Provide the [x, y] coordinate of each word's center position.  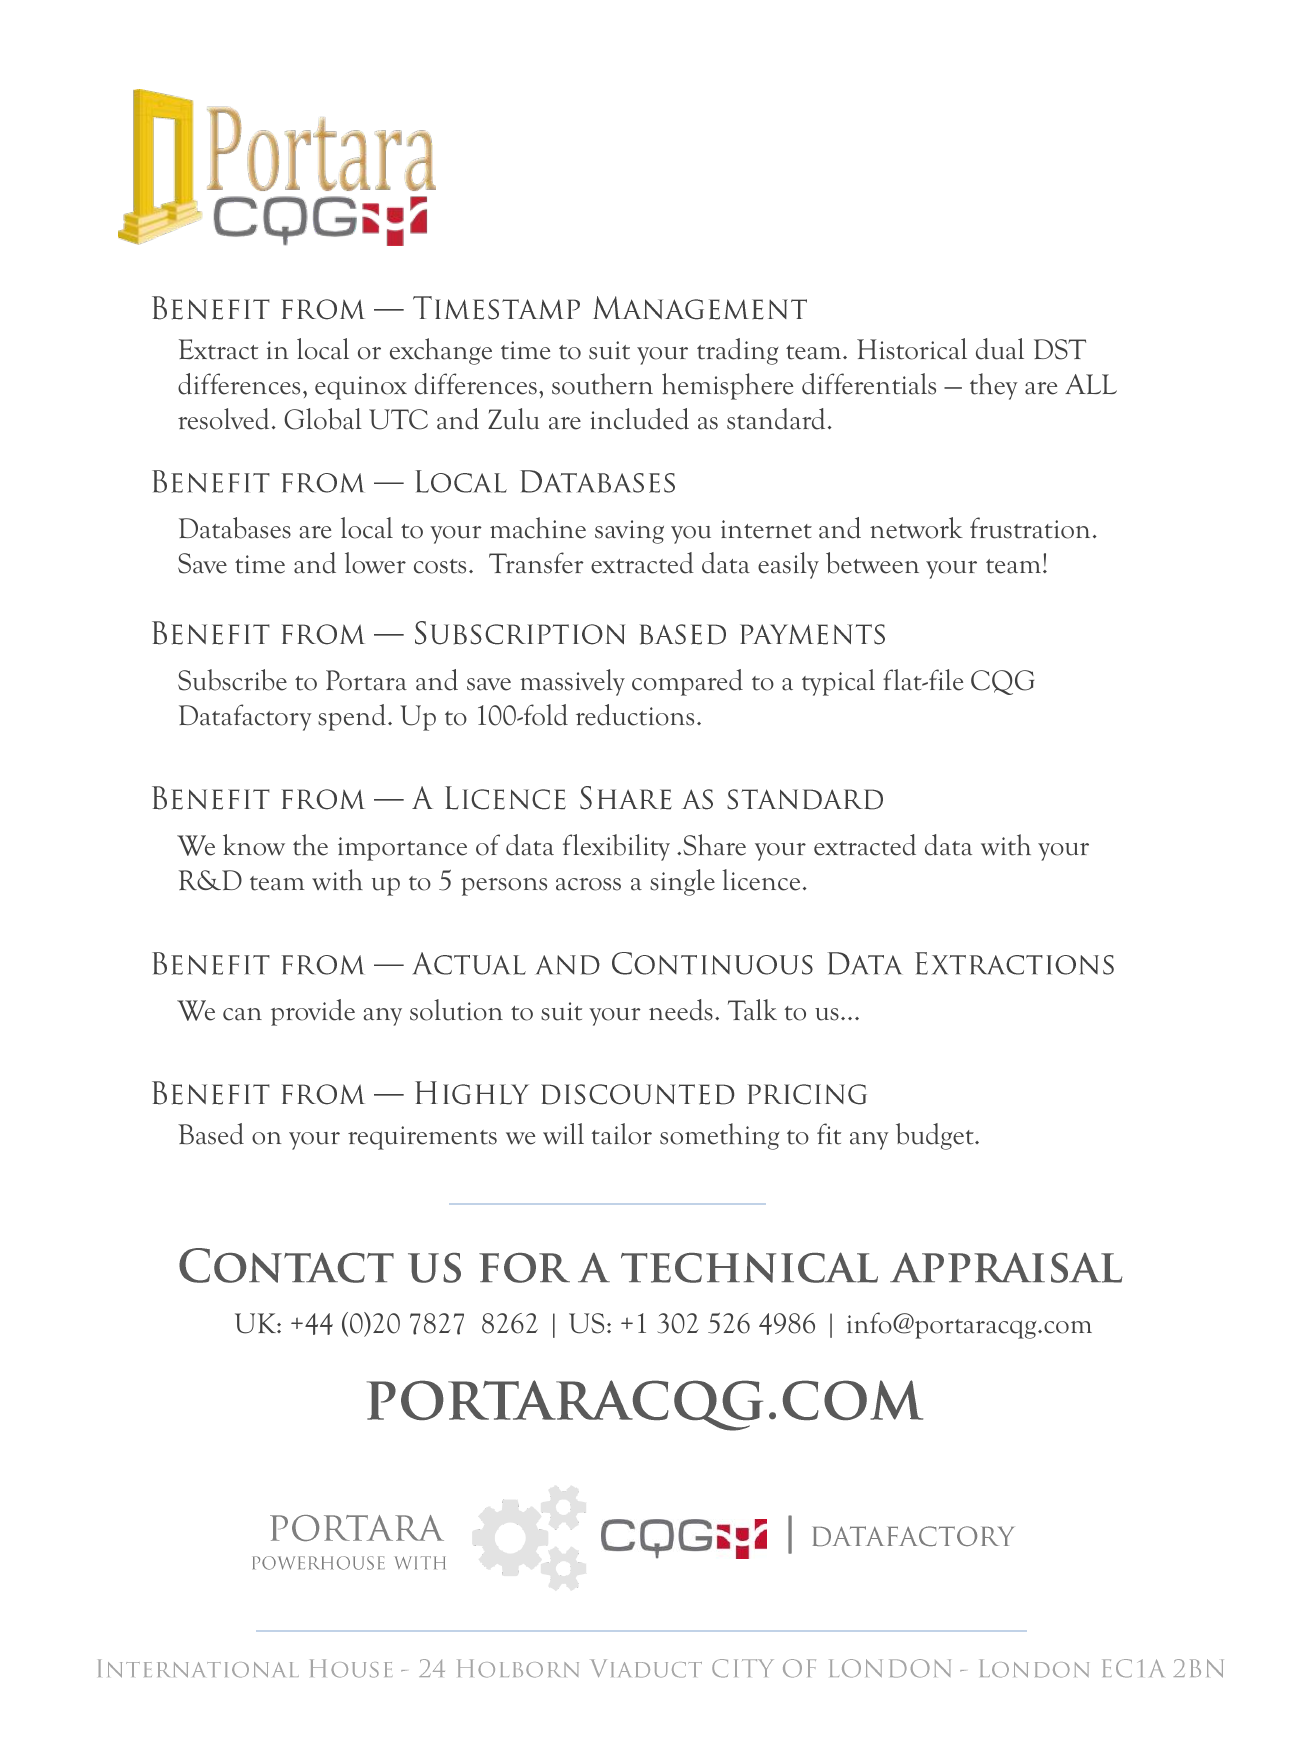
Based [211, 1134]
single [682, 882]
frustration [1030, 528]
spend [352, 717]
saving [629, 532]
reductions [635, 715]
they [994, 386]
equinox [361, 388]
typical [838, 682]
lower [375, 563]
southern [602, 384]
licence [761, 880]
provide [313, 1012]
